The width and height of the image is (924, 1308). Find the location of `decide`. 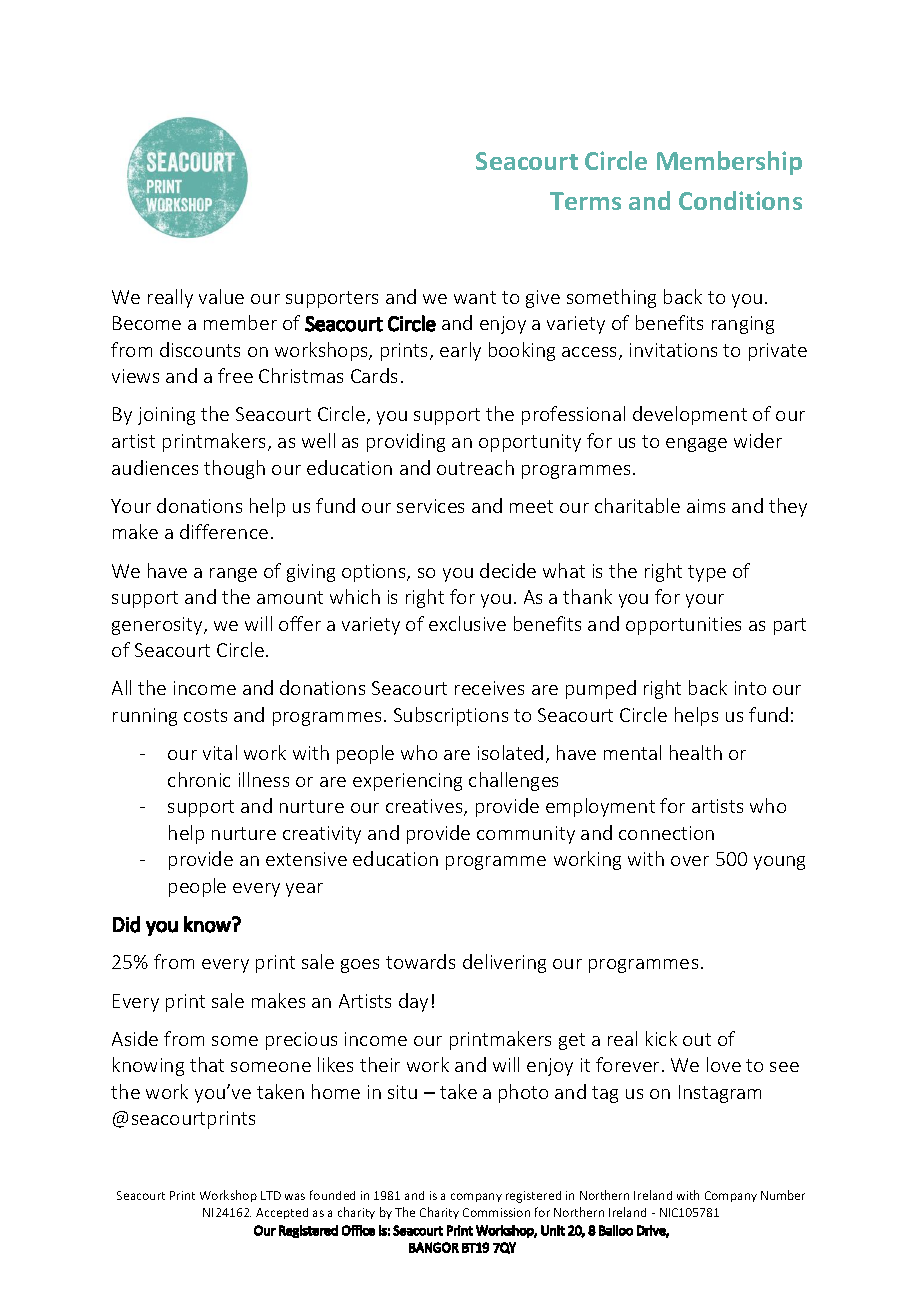

decide is located at coordinates (508, 570).
